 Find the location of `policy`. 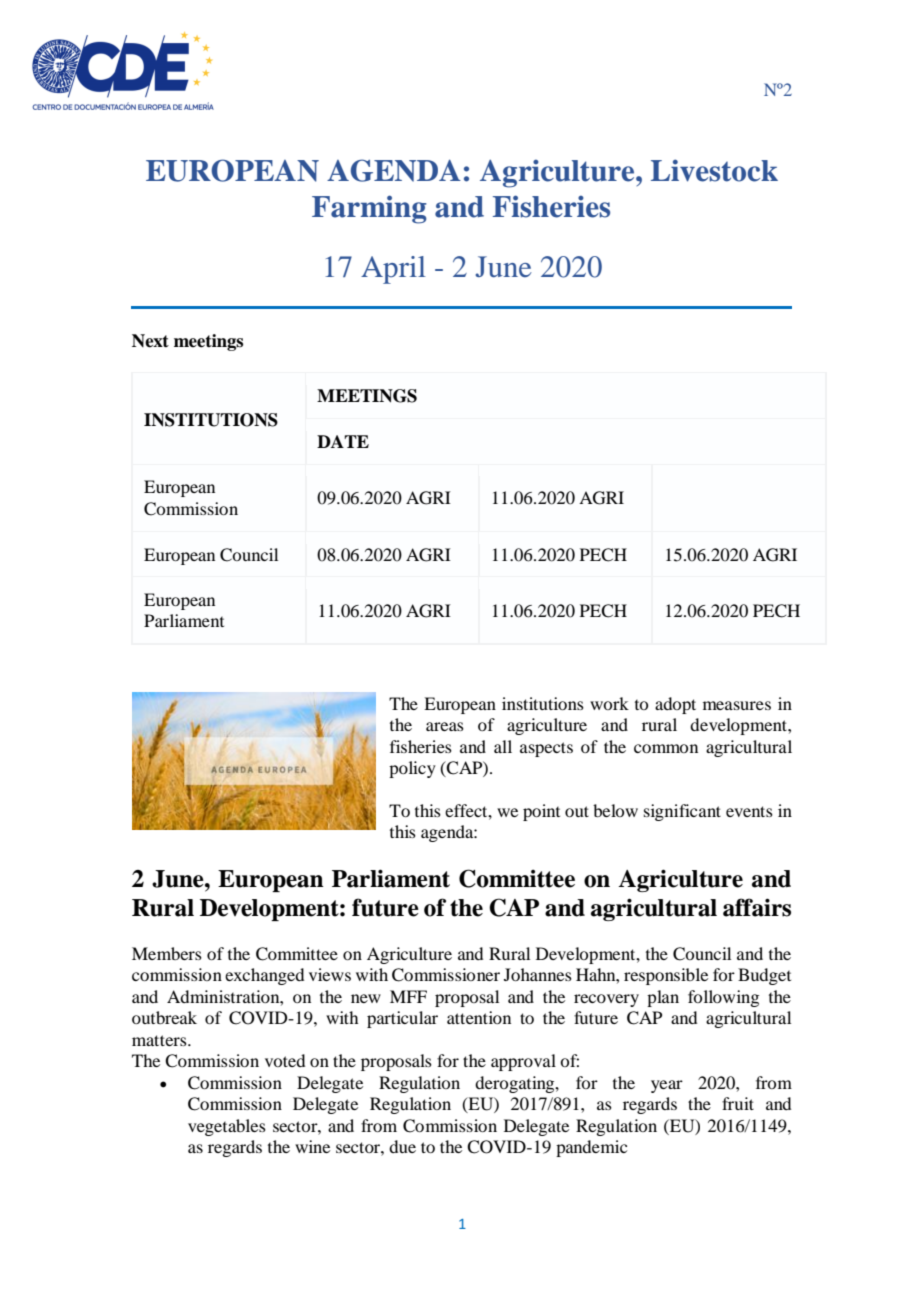

policy is located at coordinates (412, 769).
